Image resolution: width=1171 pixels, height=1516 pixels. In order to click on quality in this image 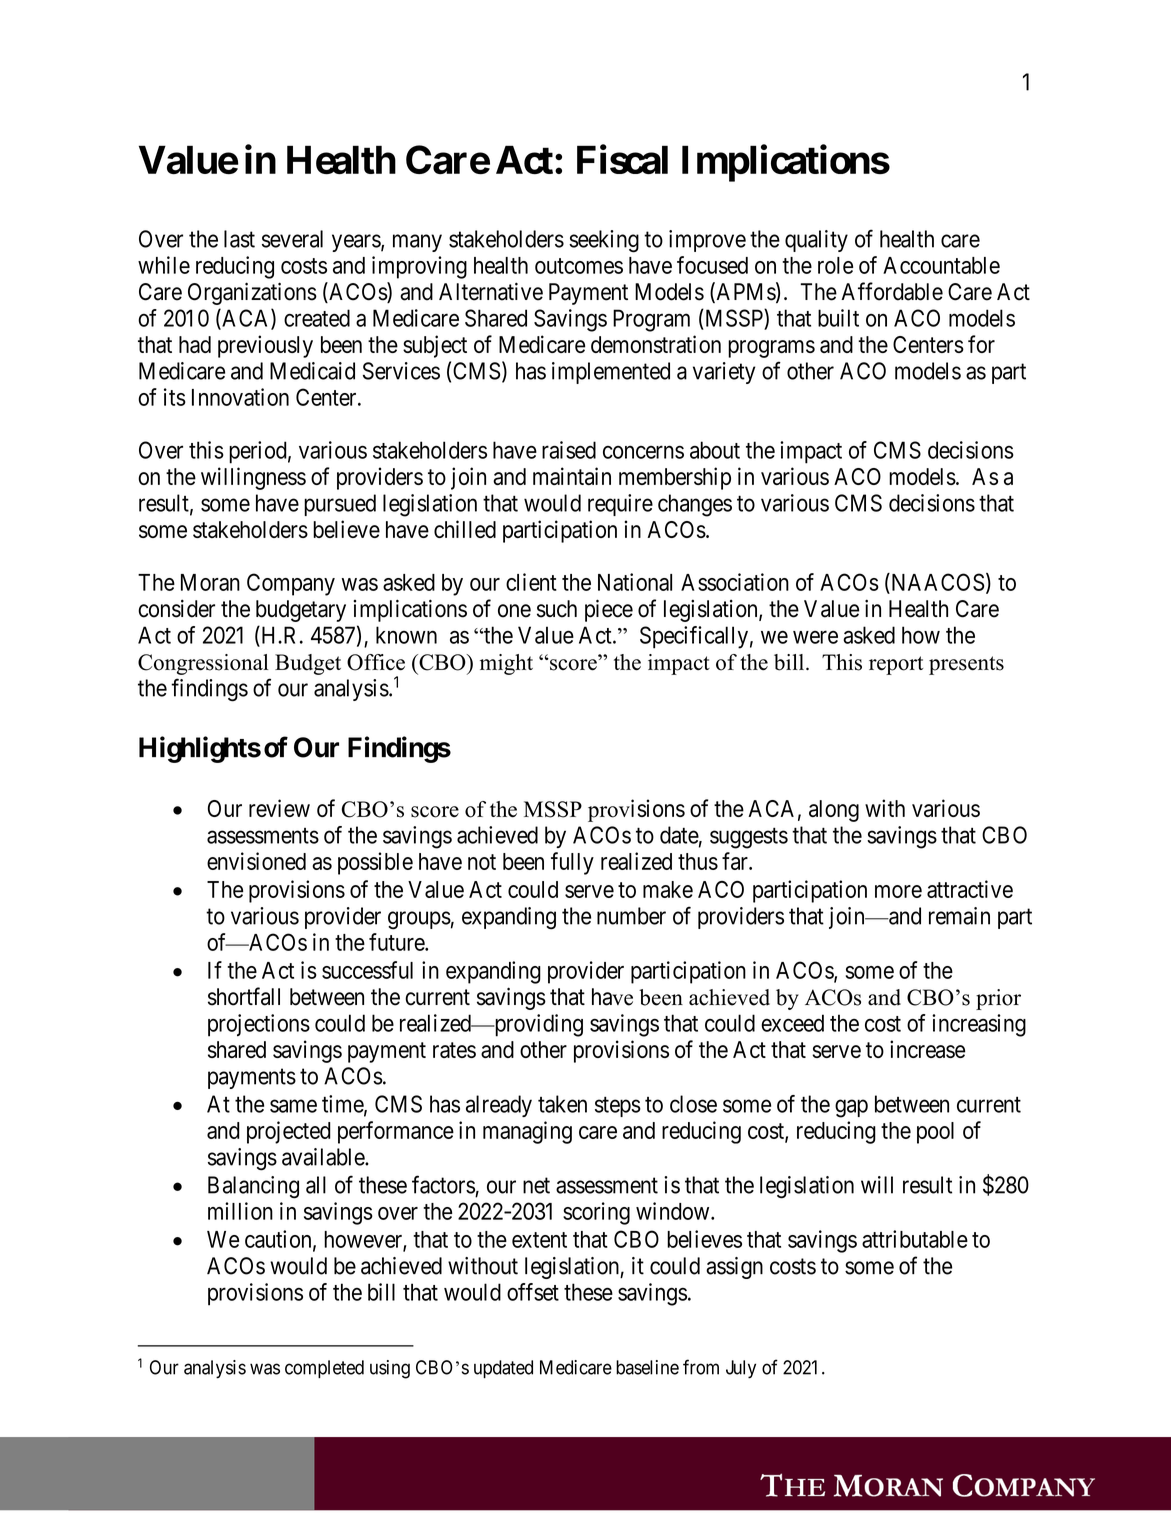, I will do `click(816, 241)`.
